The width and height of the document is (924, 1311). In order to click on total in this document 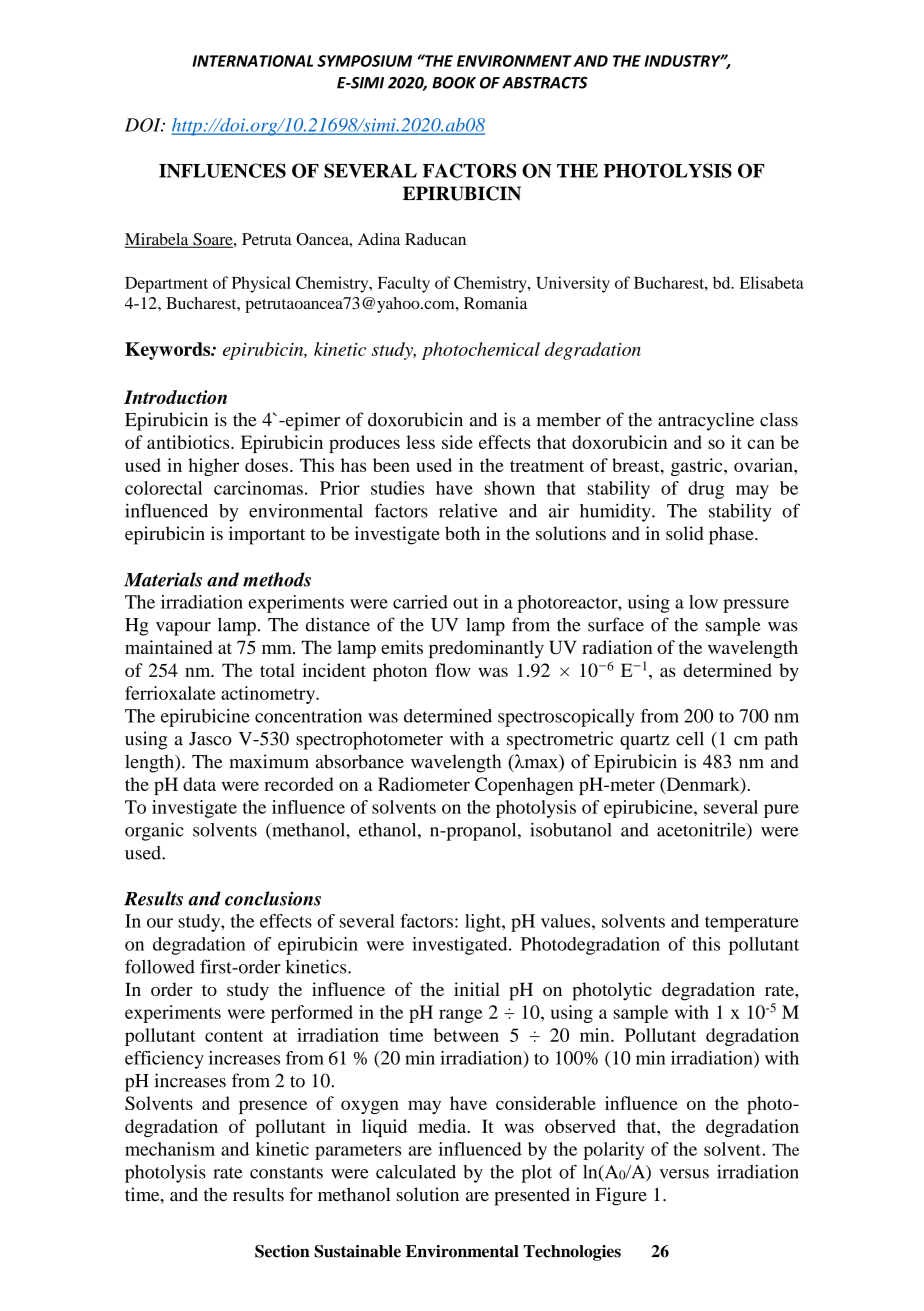, I will do `click(277, 670)`.
